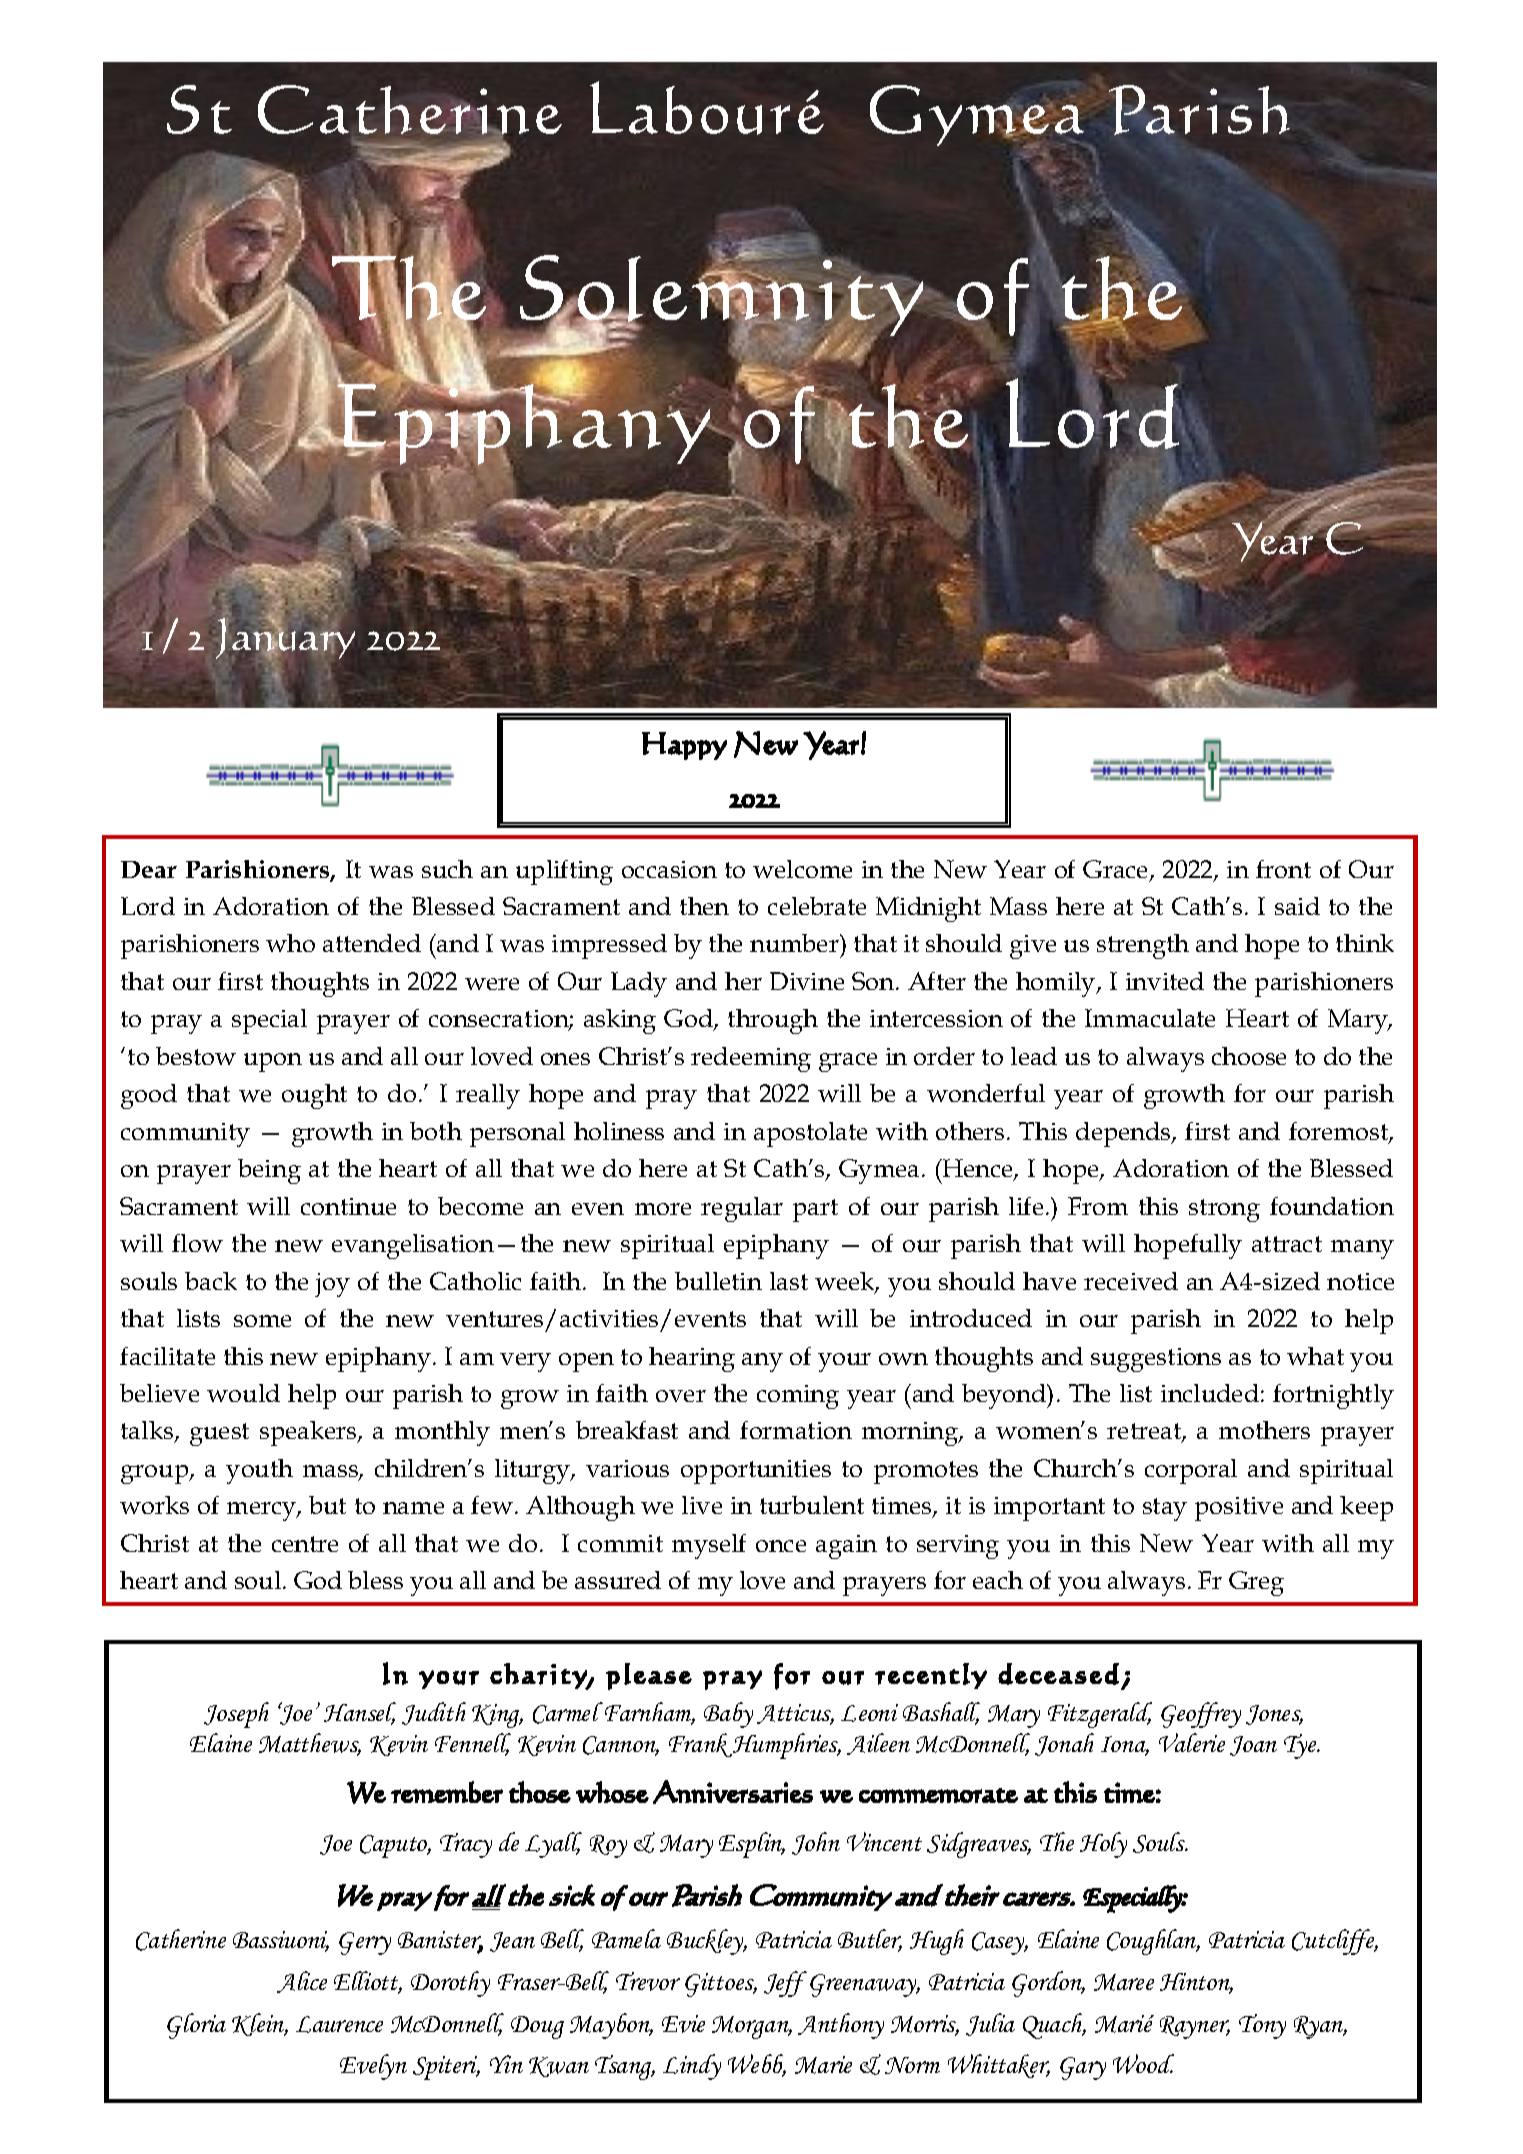 This image has height=2154, width=1523. I want to click on Laurence, so click(339, 2024).
